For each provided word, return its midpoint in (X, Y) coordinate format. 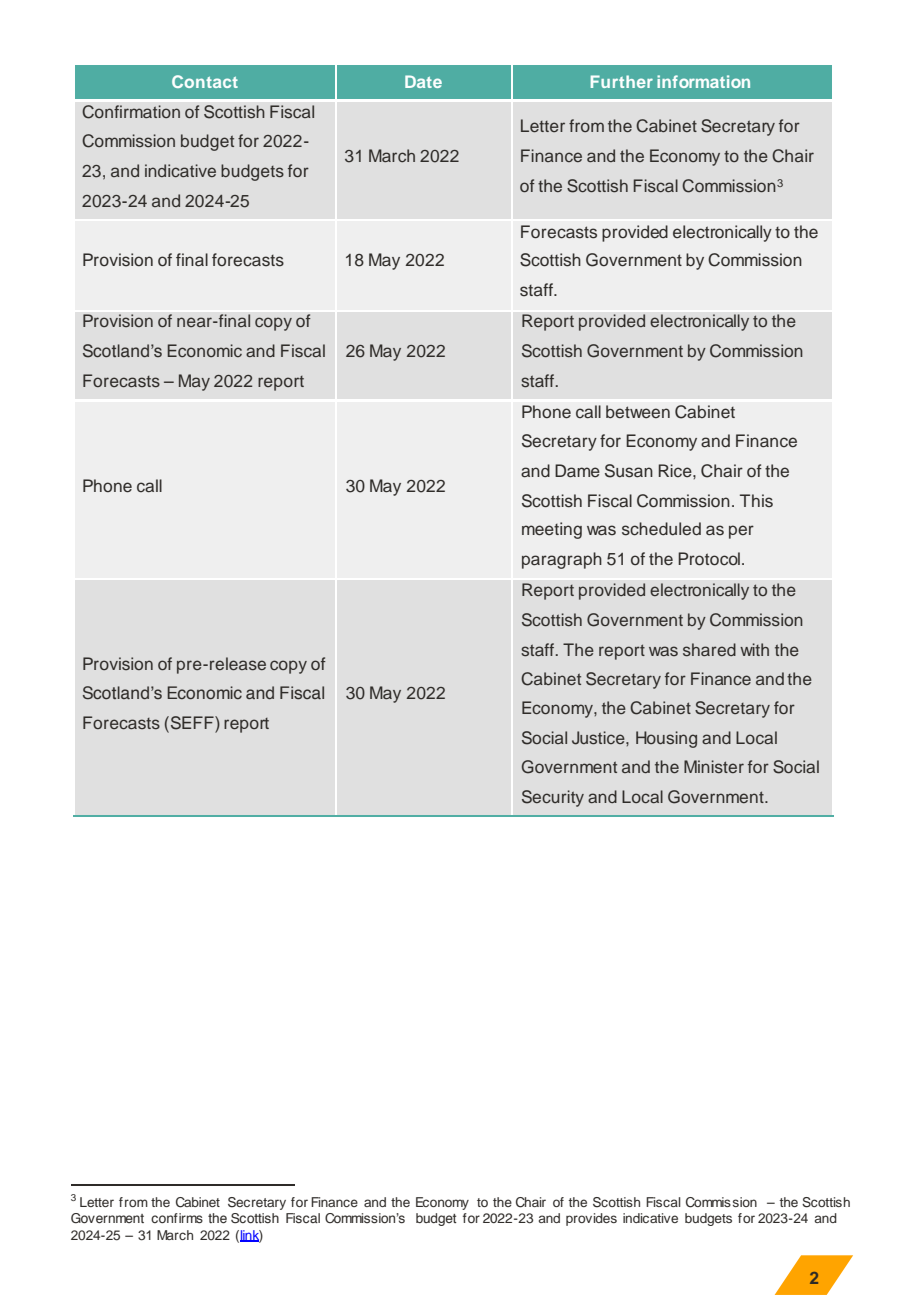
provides (591, 1219)
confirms (177, 1218)
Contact (205, 81)
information (703, 81)
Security (553, 798)
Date (423, 81)
